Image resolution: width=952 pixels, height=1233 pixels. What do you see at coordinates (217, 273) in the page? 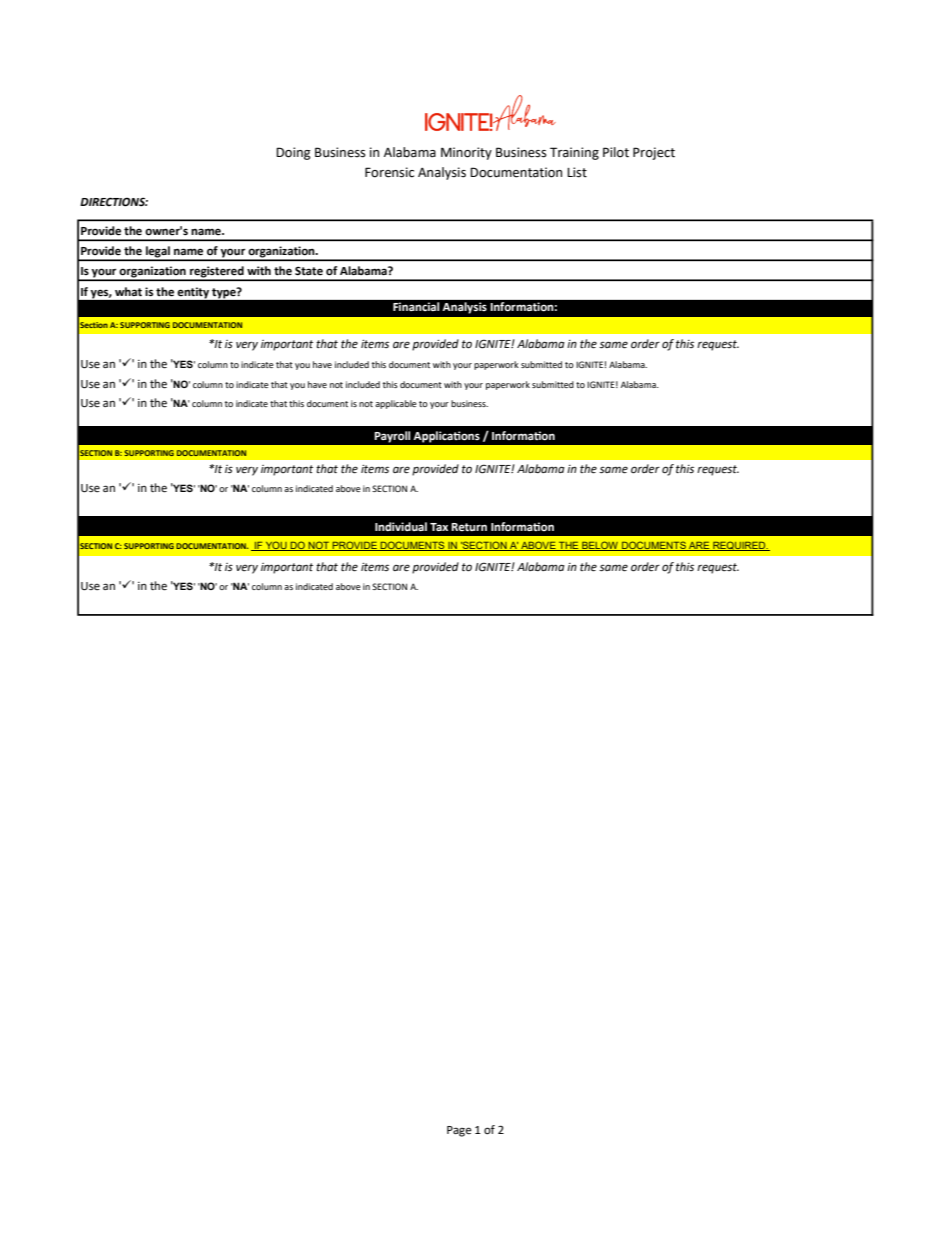
I see `registered` at bounding box center [217, 273].
